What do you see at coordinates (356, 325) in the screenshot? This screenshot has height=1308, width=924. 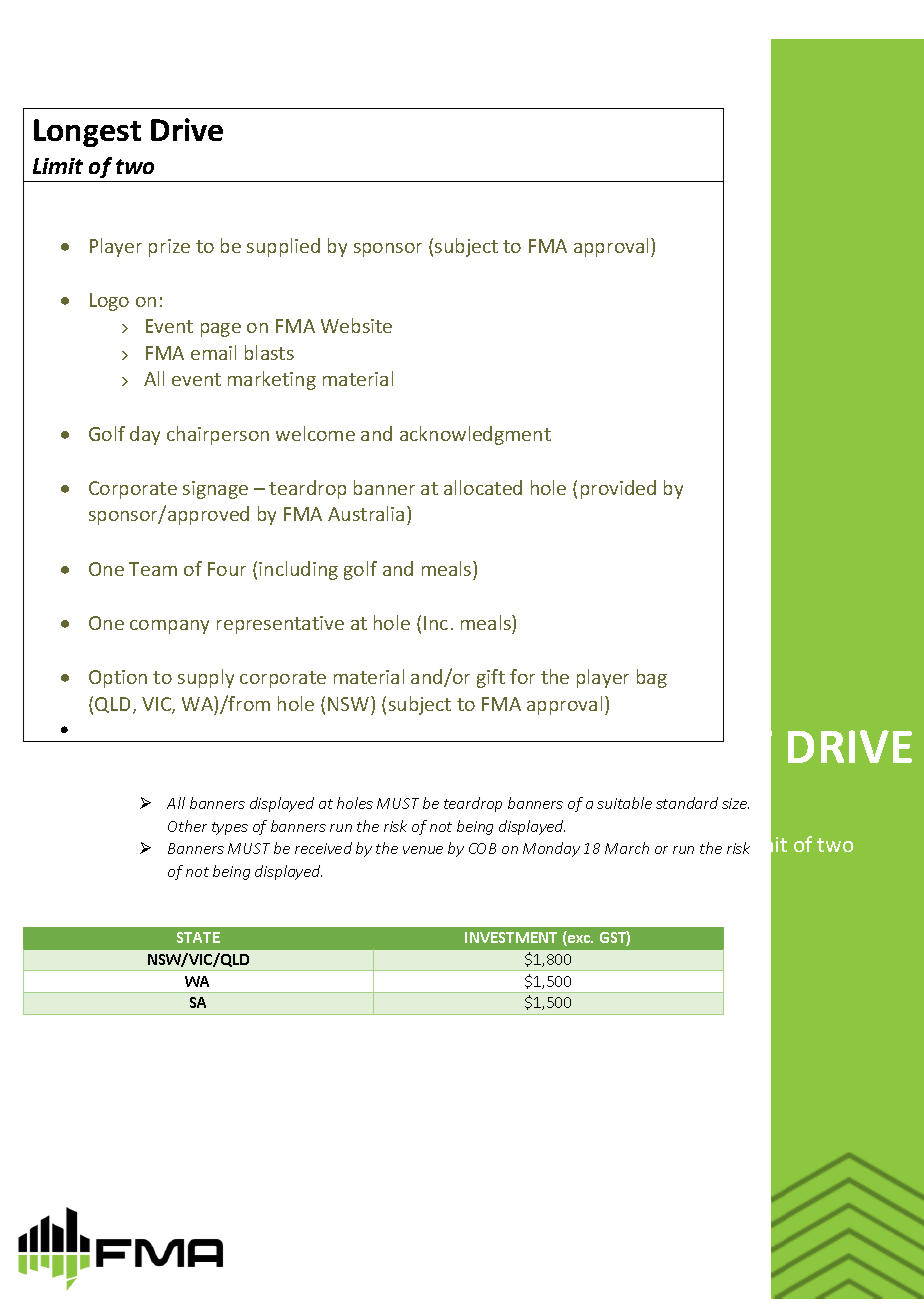 I see `Website` at bounding box center [356, 325].
